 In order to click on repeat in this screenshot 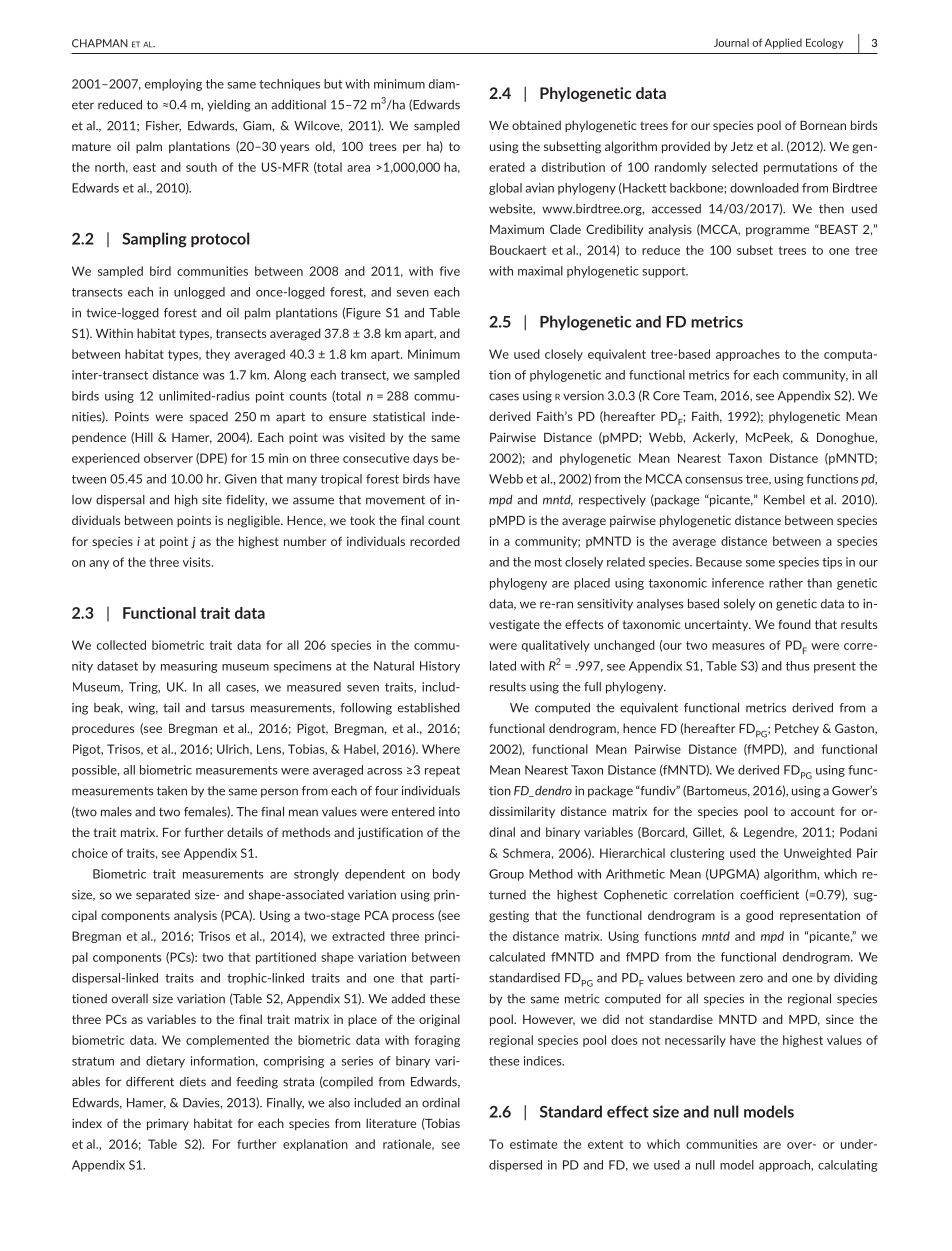, I will do `click(442, 771)`.
